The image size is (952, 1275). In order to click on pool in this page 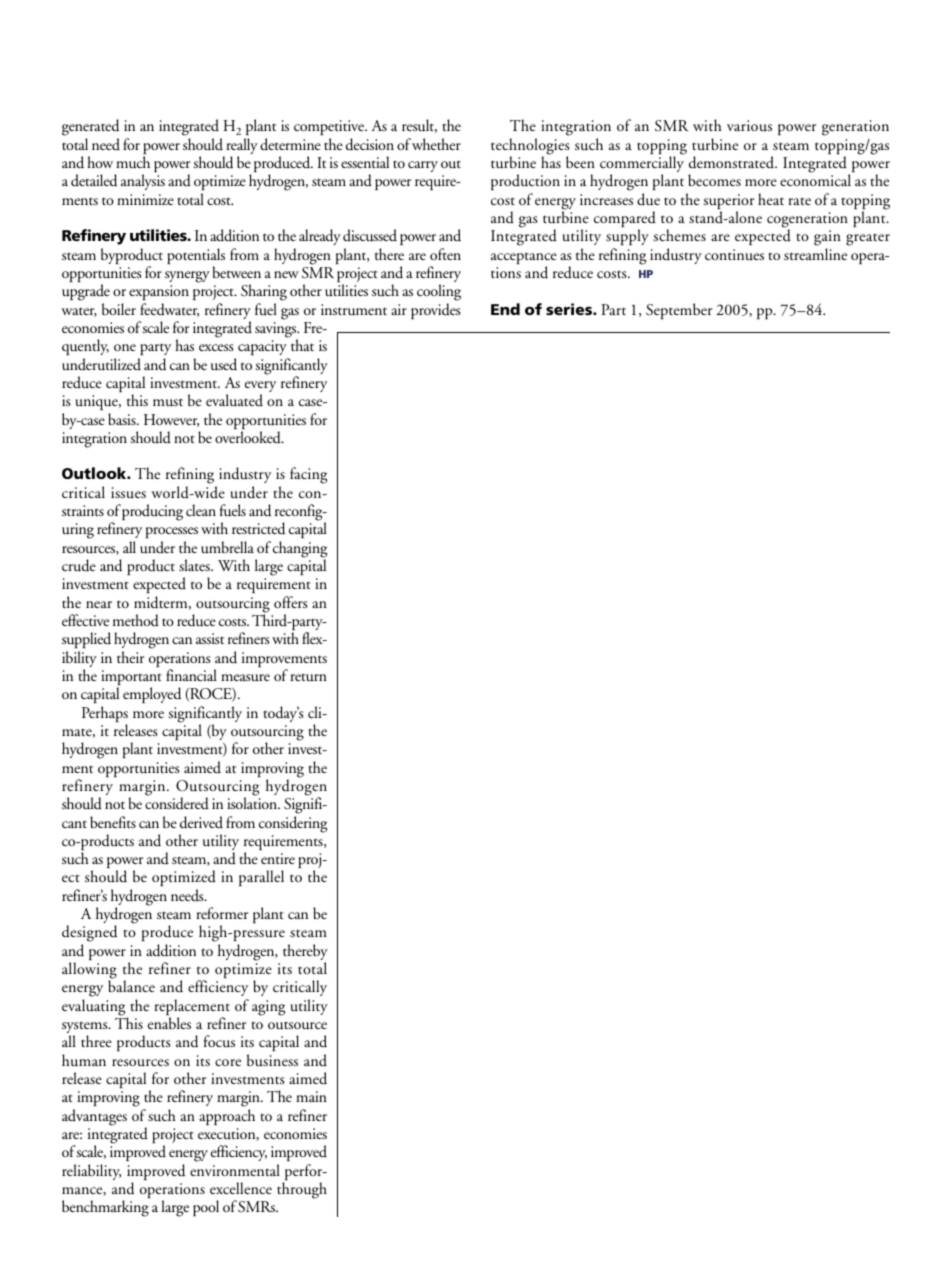, I will do `click(206, 1208)`.
